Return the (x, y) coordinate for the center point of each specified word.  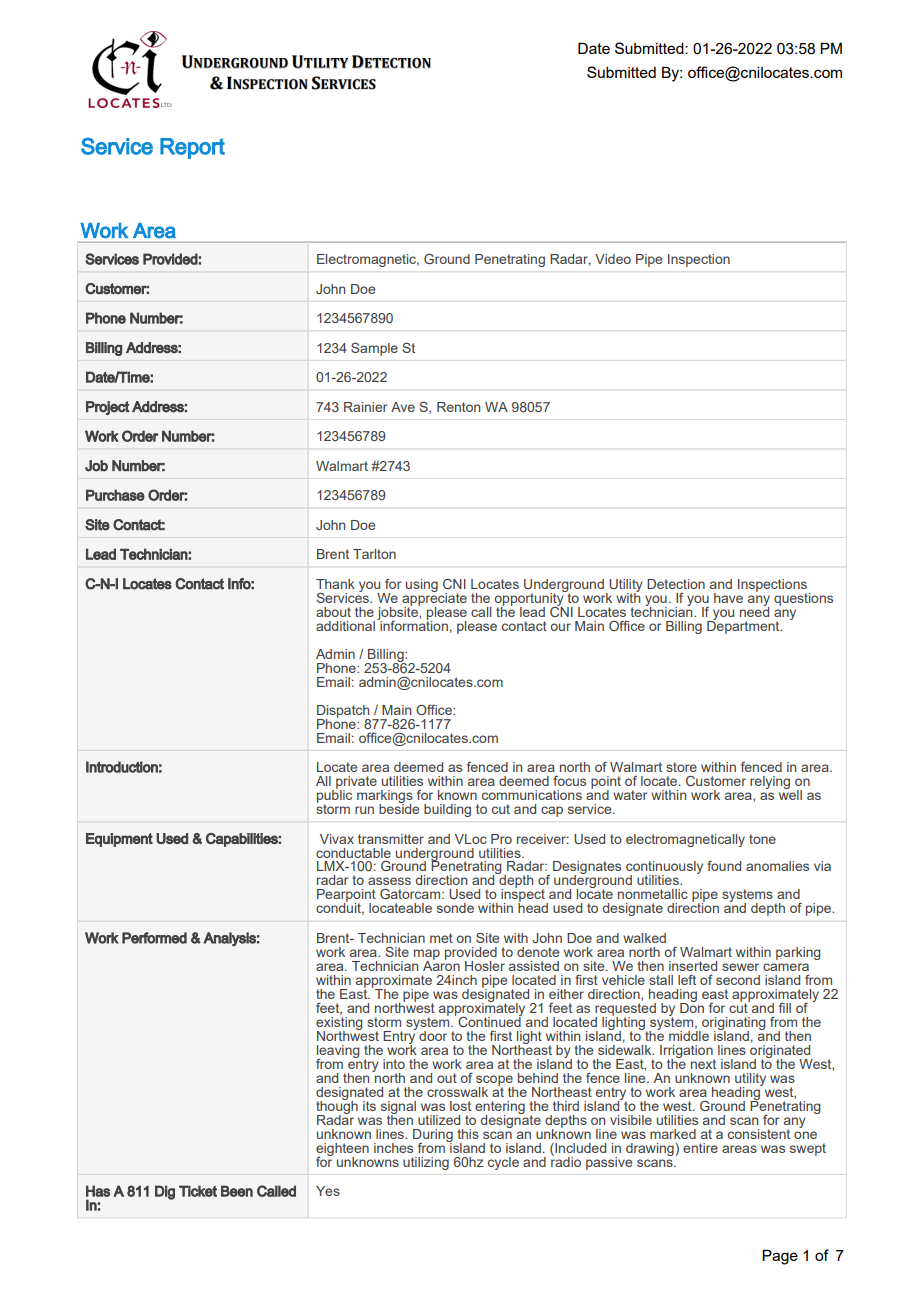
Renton (458, 407)
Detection (676, 584)
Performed (154, 938)
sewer (740, 967)
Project (108, 408)
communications (532, 795)
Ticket (198, 1191)
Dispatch (343, 712)
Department (744, 626)
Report (192, 148)
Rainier (366, 407)
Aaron (441, 964)
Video (613, 259)
